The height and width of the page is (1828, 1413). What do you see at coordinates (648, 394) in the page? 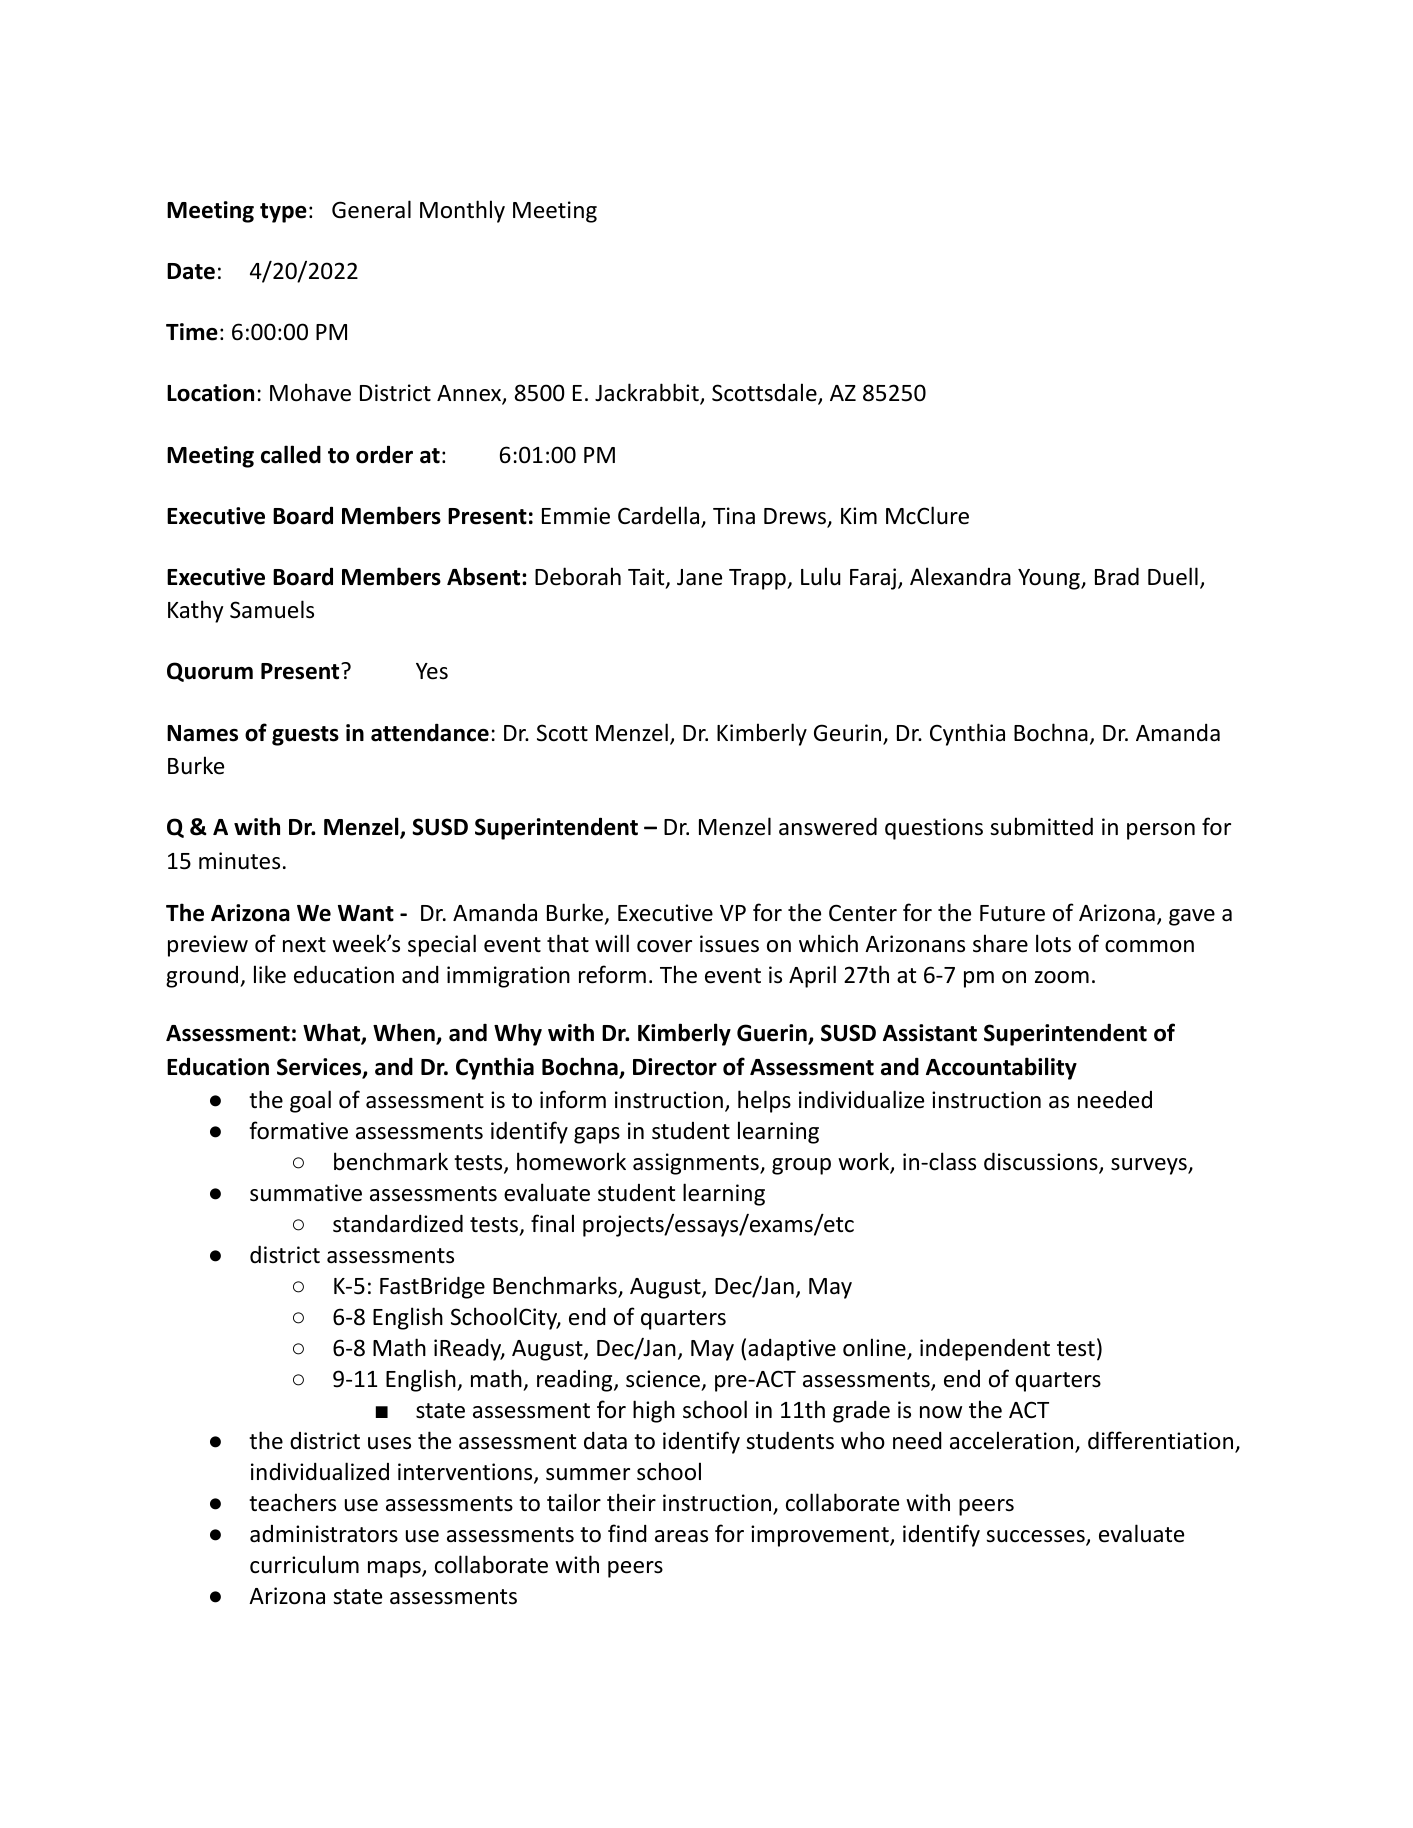
I see `Jackrabbit` at bounding box center [648, 394].
